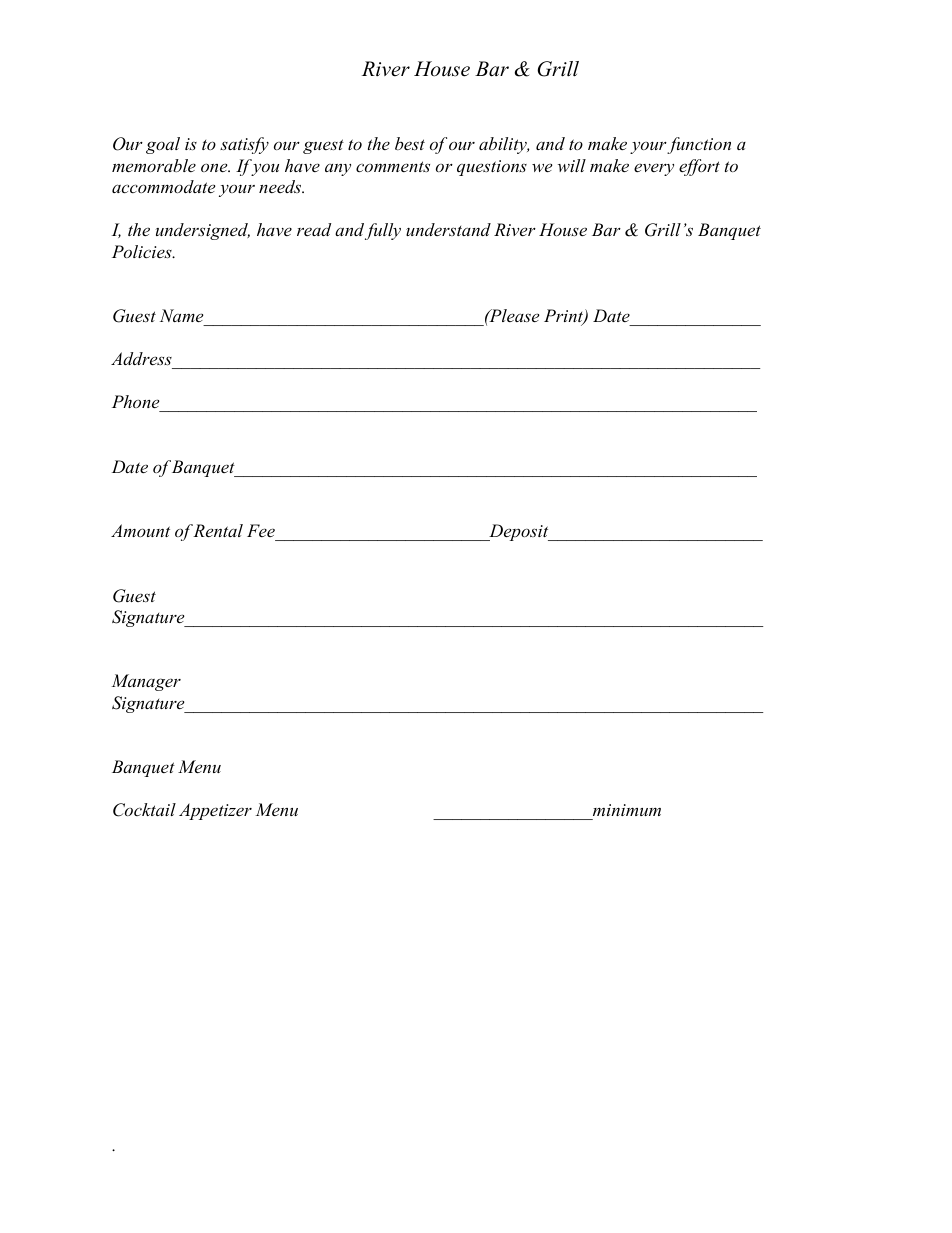  I want to click on needs, so click(281, 186).
